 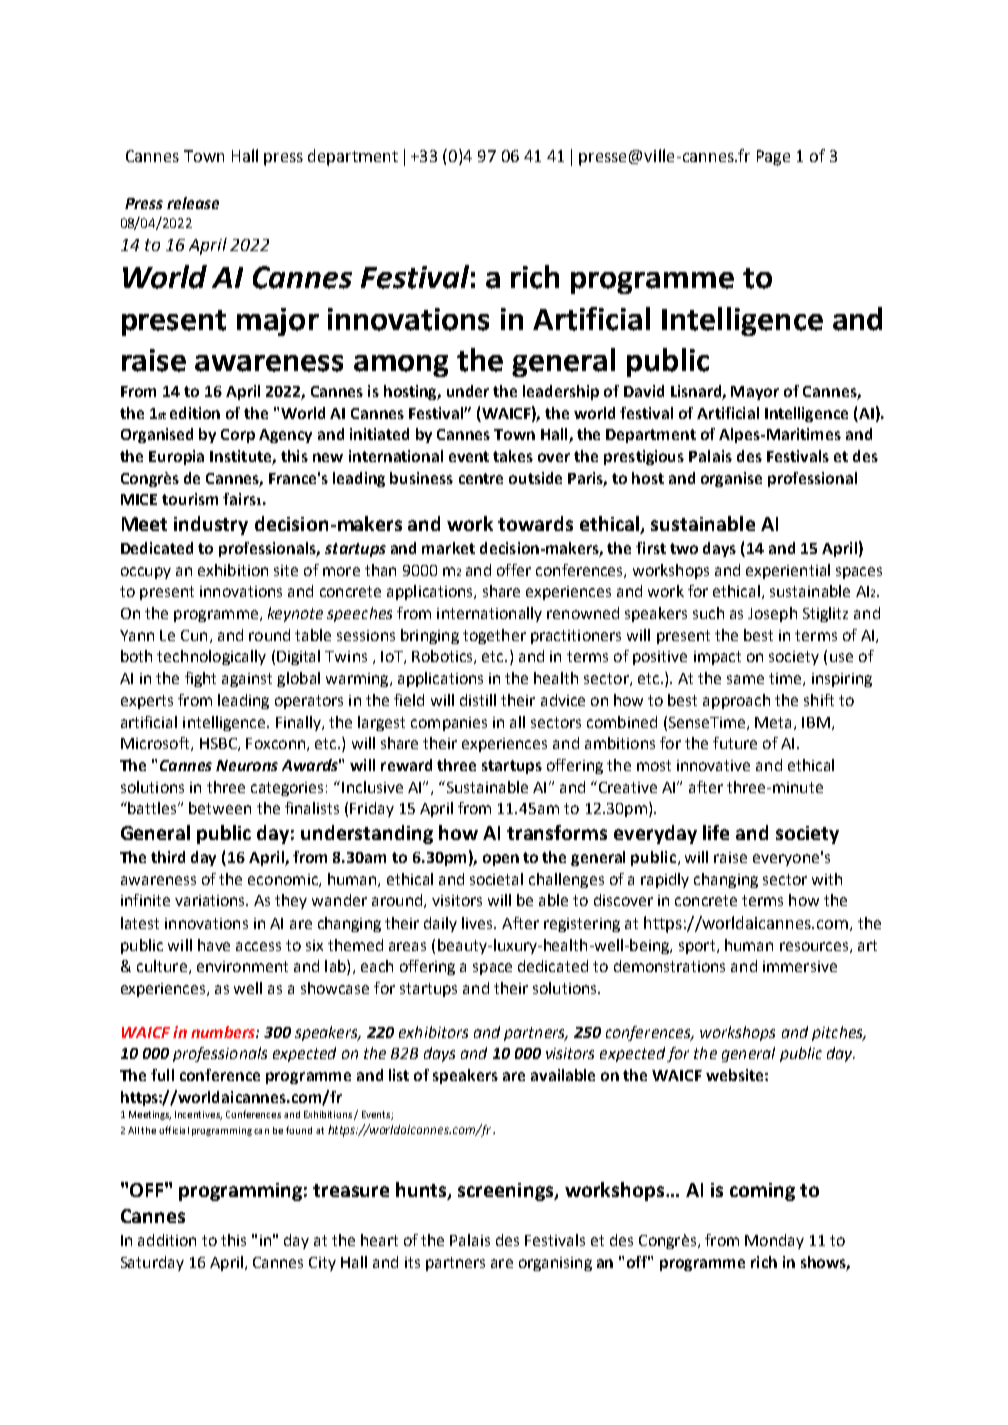 What do you see at coordinates (219, 744) in the document?
I see `HSBC` at bounding box center [219, 744].
